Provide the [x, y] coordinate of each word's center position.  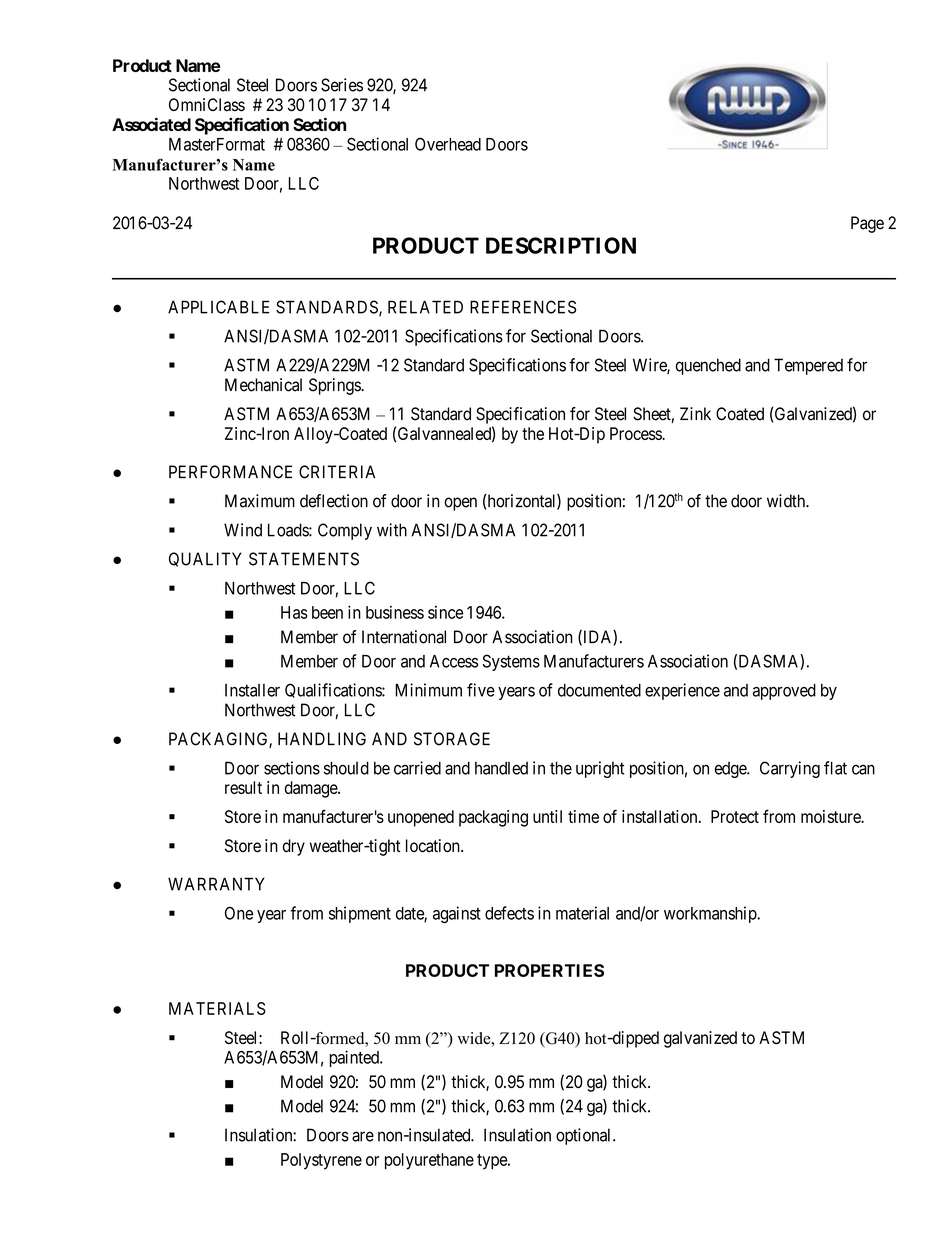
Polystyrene [321, 1161]
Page [867, 224]
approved [784, 692]
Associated [151, 124]
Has [294, 612]
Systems [511, 662]
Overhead [448, 144]
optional [585, 1136]
